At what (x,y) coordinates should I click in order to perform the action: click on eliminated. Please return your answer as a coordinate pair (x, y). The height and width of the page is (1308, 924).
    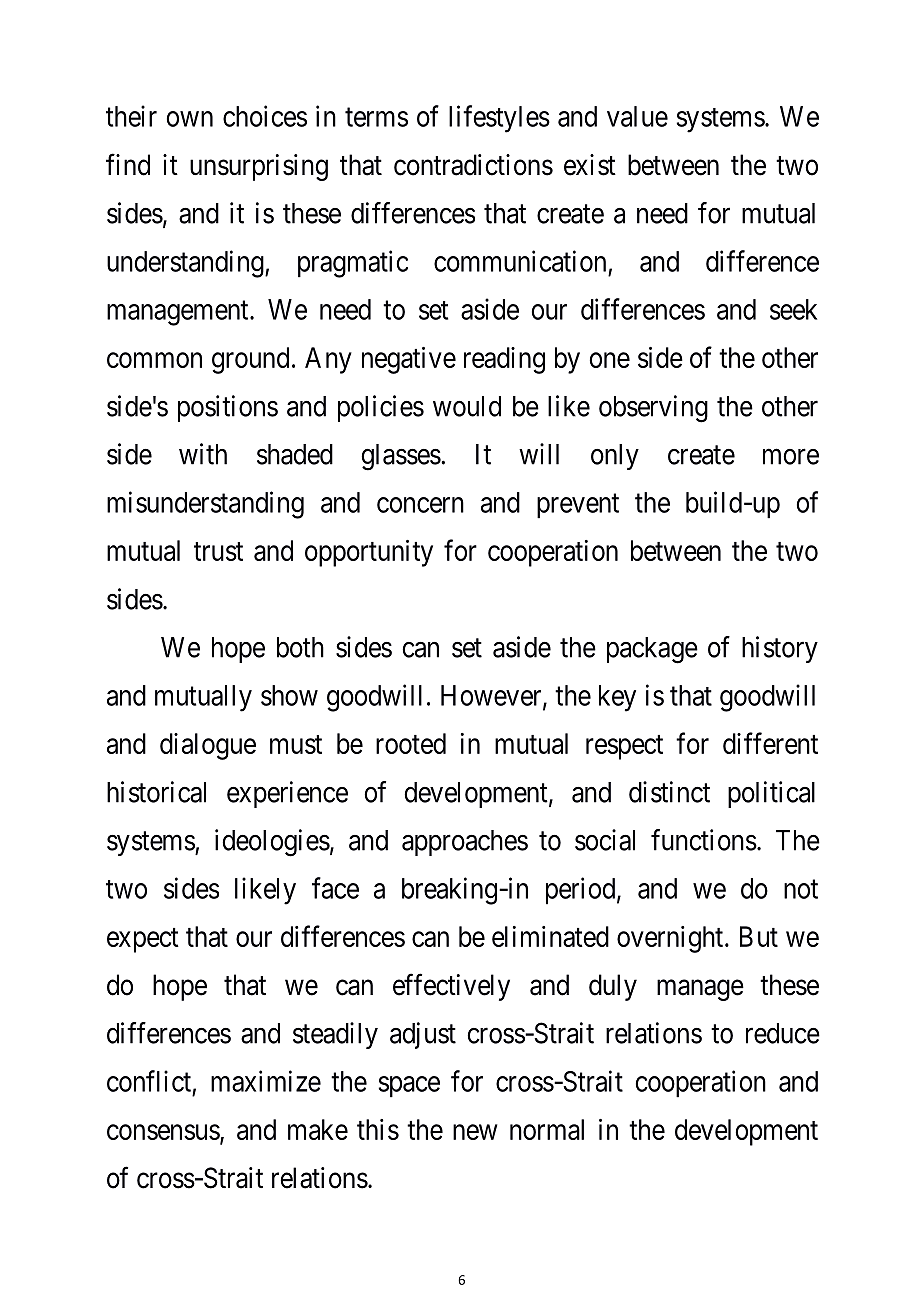
    Looking at the image, I should click on (550, 936).
